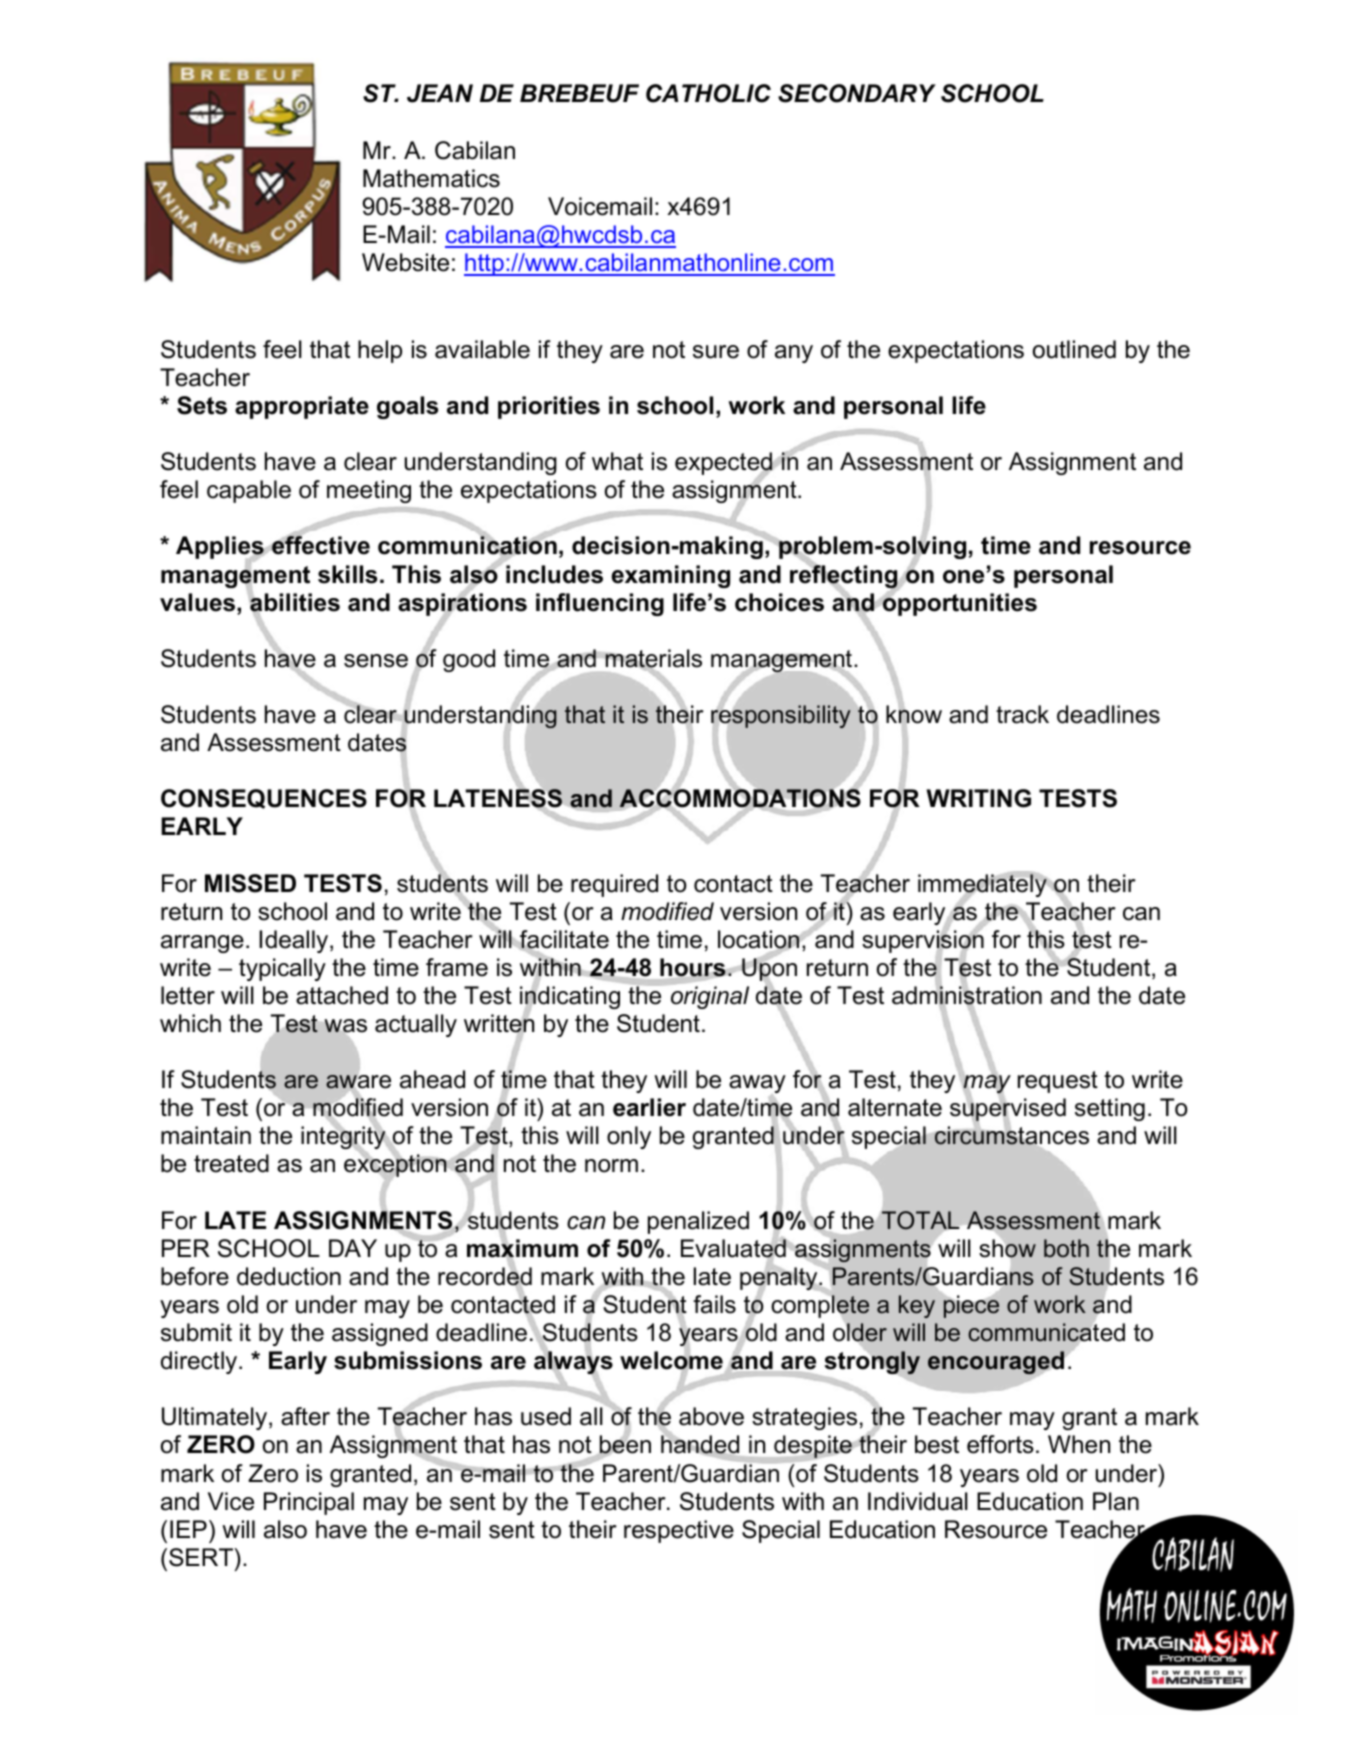 The width and height of the screenshot is (1360, 1759). I want to click on outlined, so click(1074, 349).
